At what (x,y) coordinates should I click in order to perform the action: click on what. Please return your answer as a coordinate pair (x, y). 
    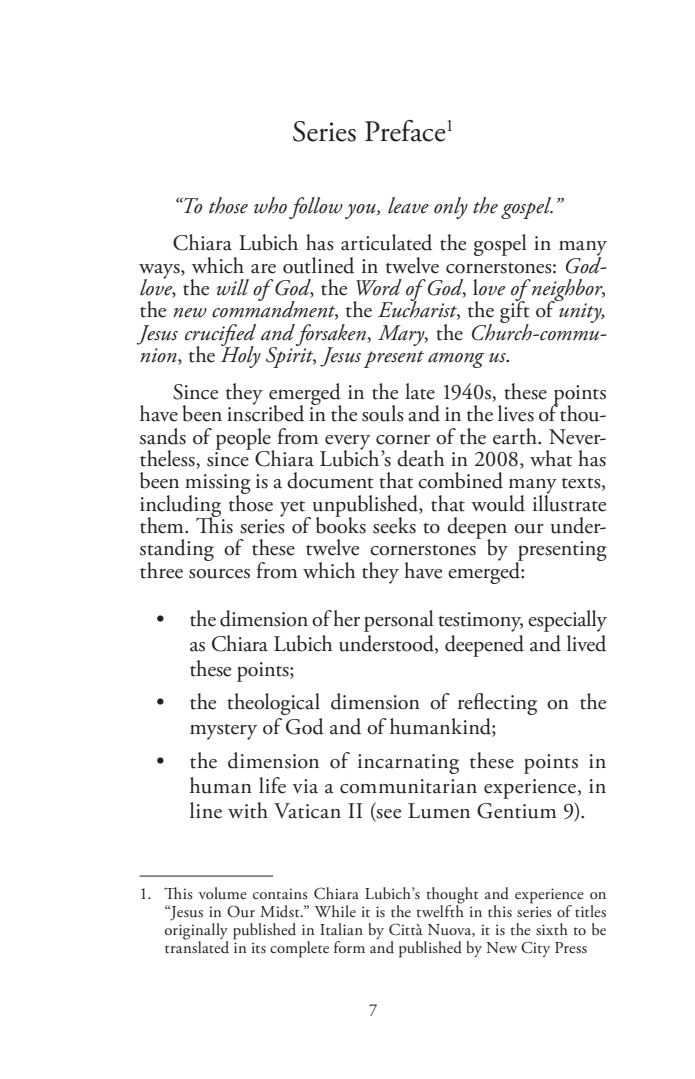
    Looking at the image, I should click on (551, 458).
